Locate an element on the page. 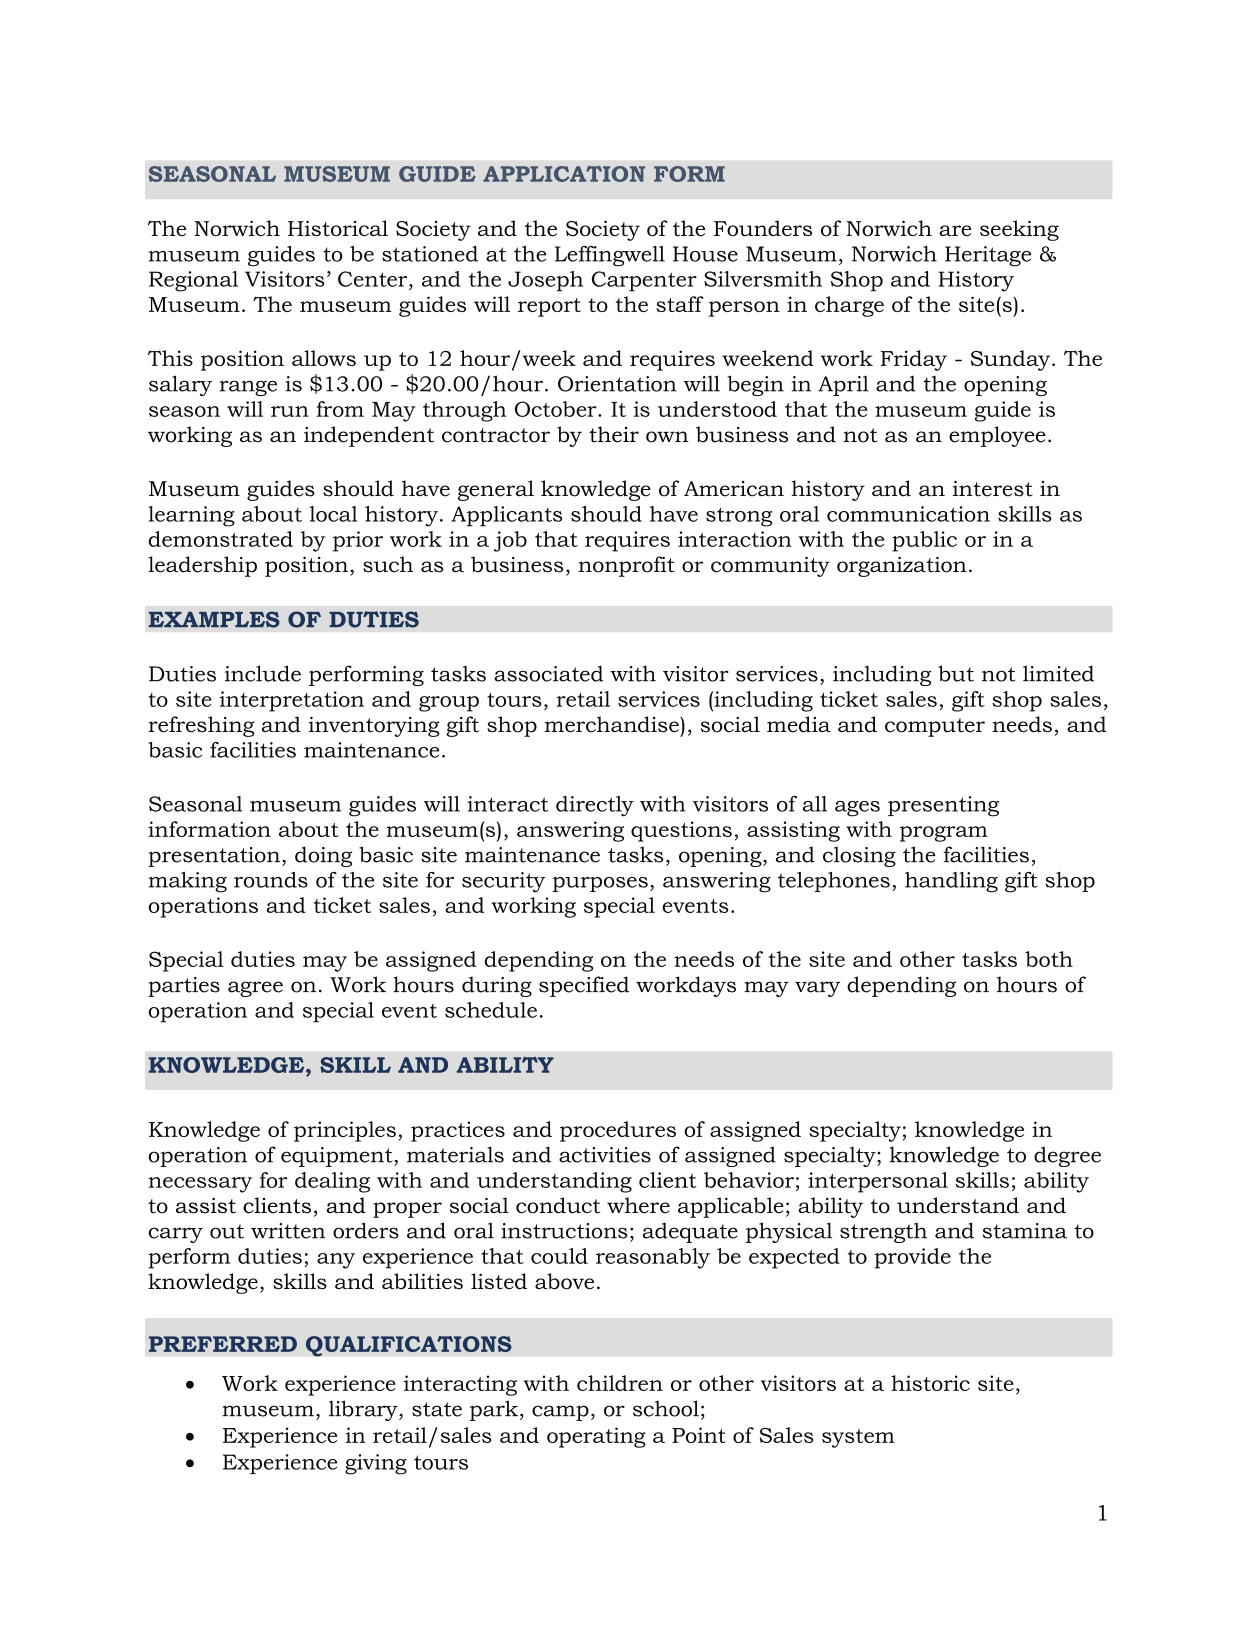  principles is located at coordinates (345, 1131).
